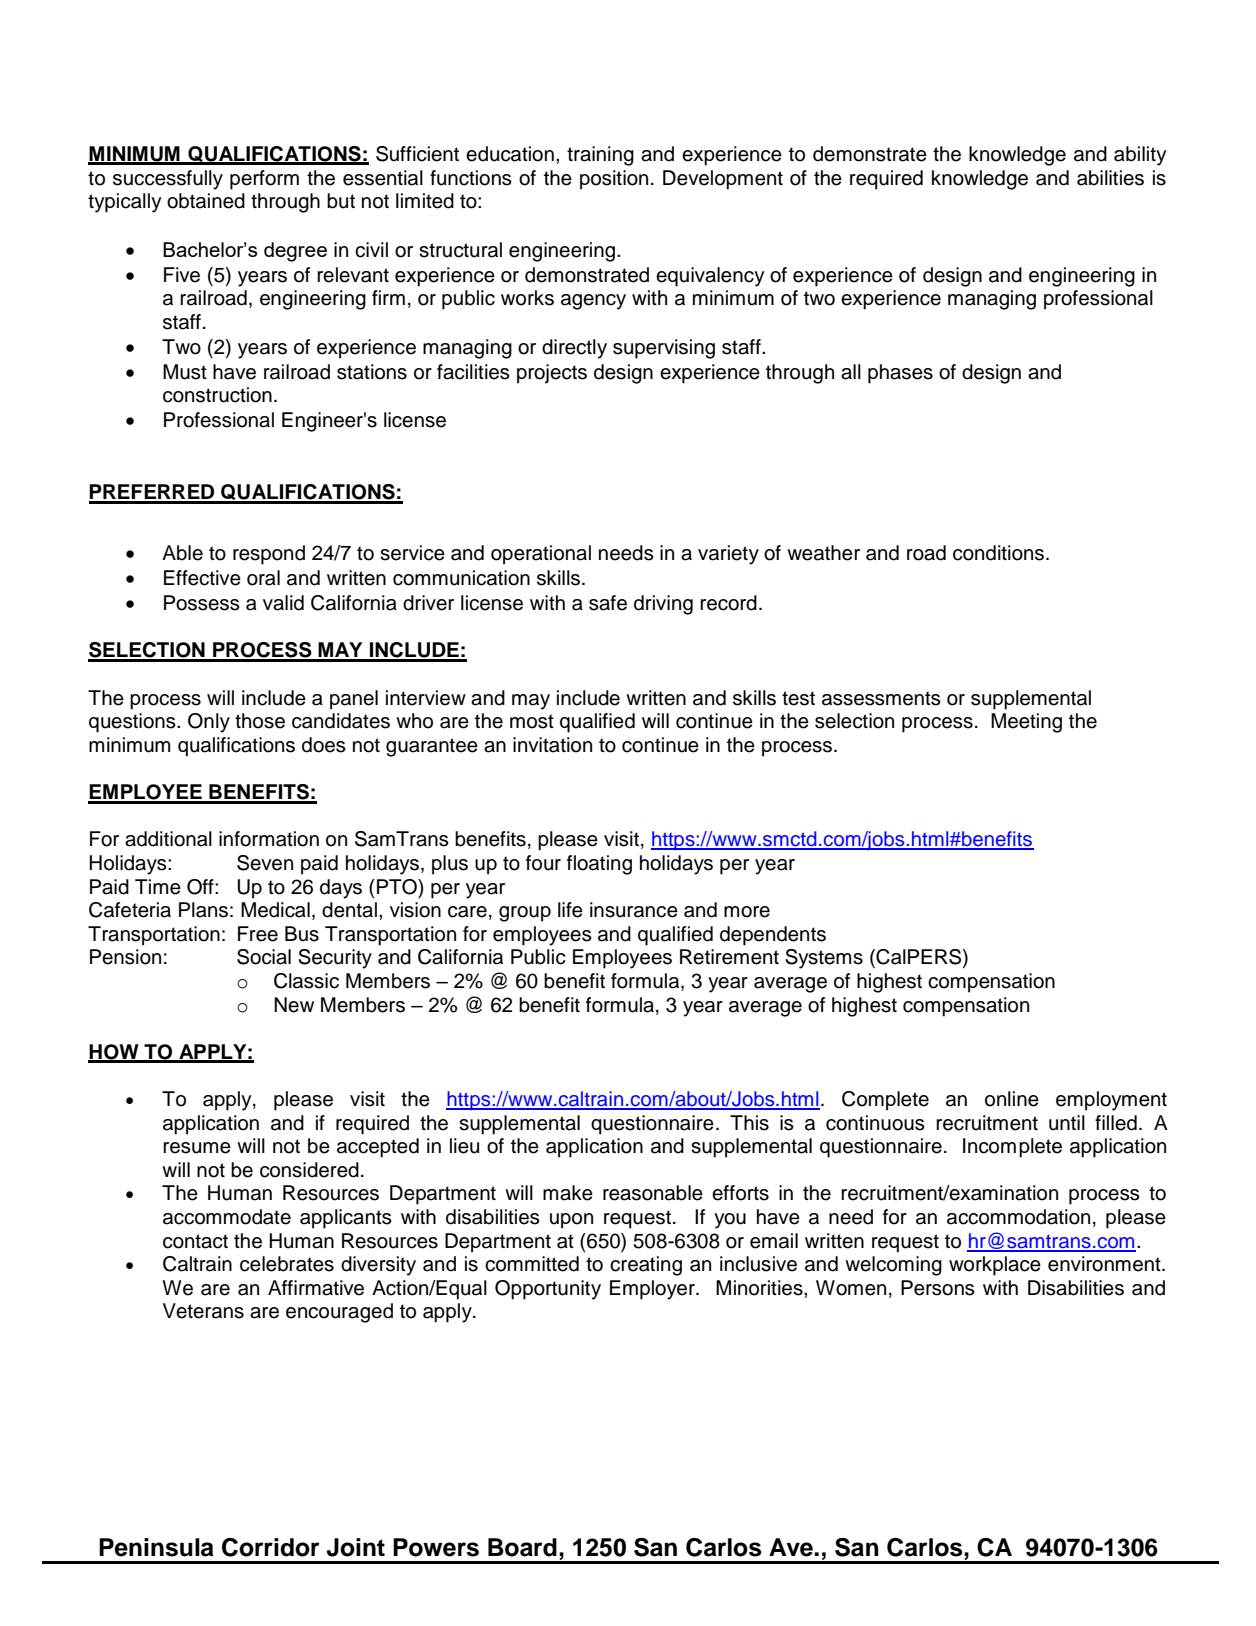 This screenshot has width=1256, height=1626. Describe the element at coordinates (265, 863) in the screenshot. I see `Seven` at that location.
